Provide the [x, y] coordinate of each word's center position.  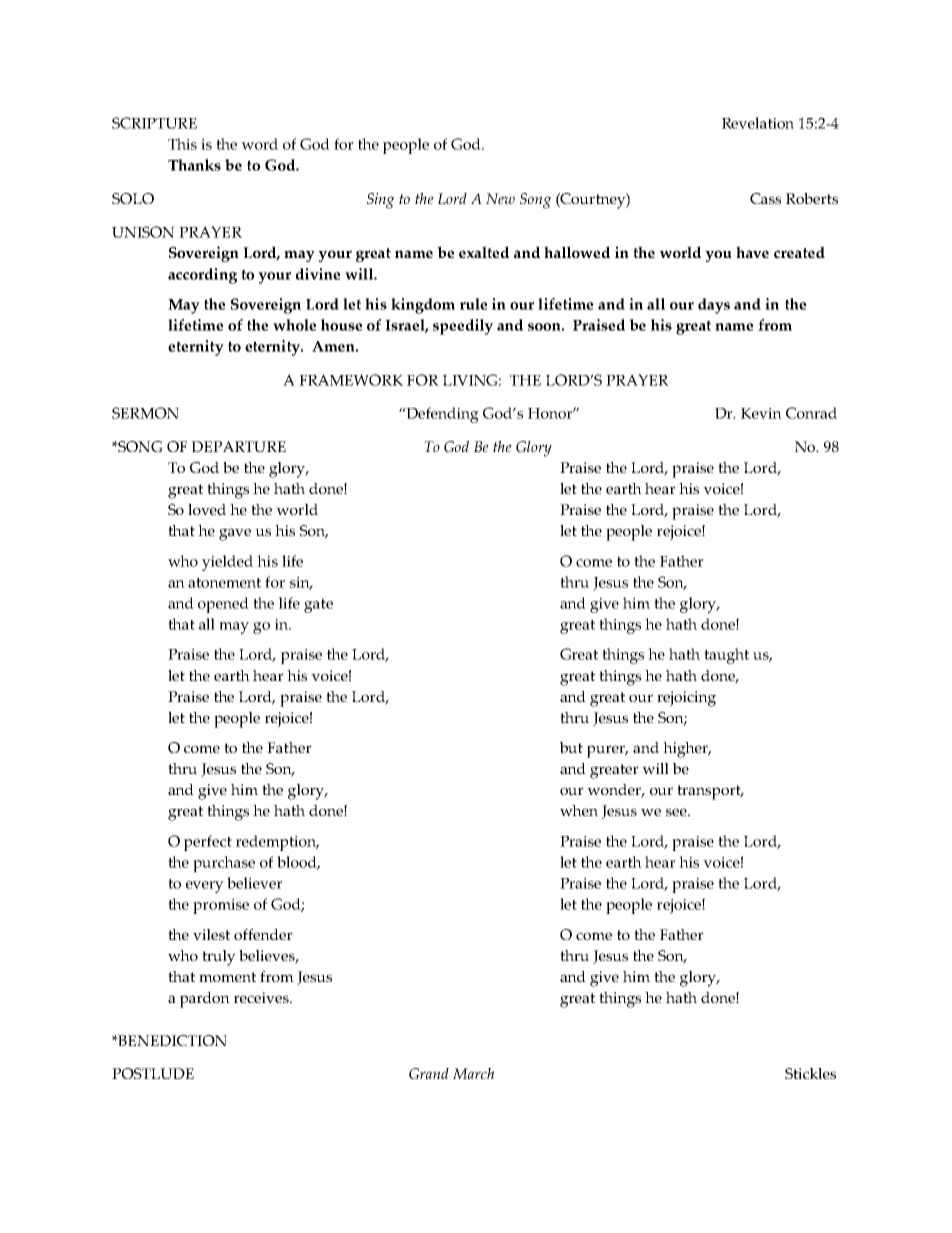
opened [223, 605]
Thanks [194, 165]
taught [726, 656]
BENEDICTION [171, 1040]
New [500, 198]
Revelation [758, 123]
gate [318, 606]
